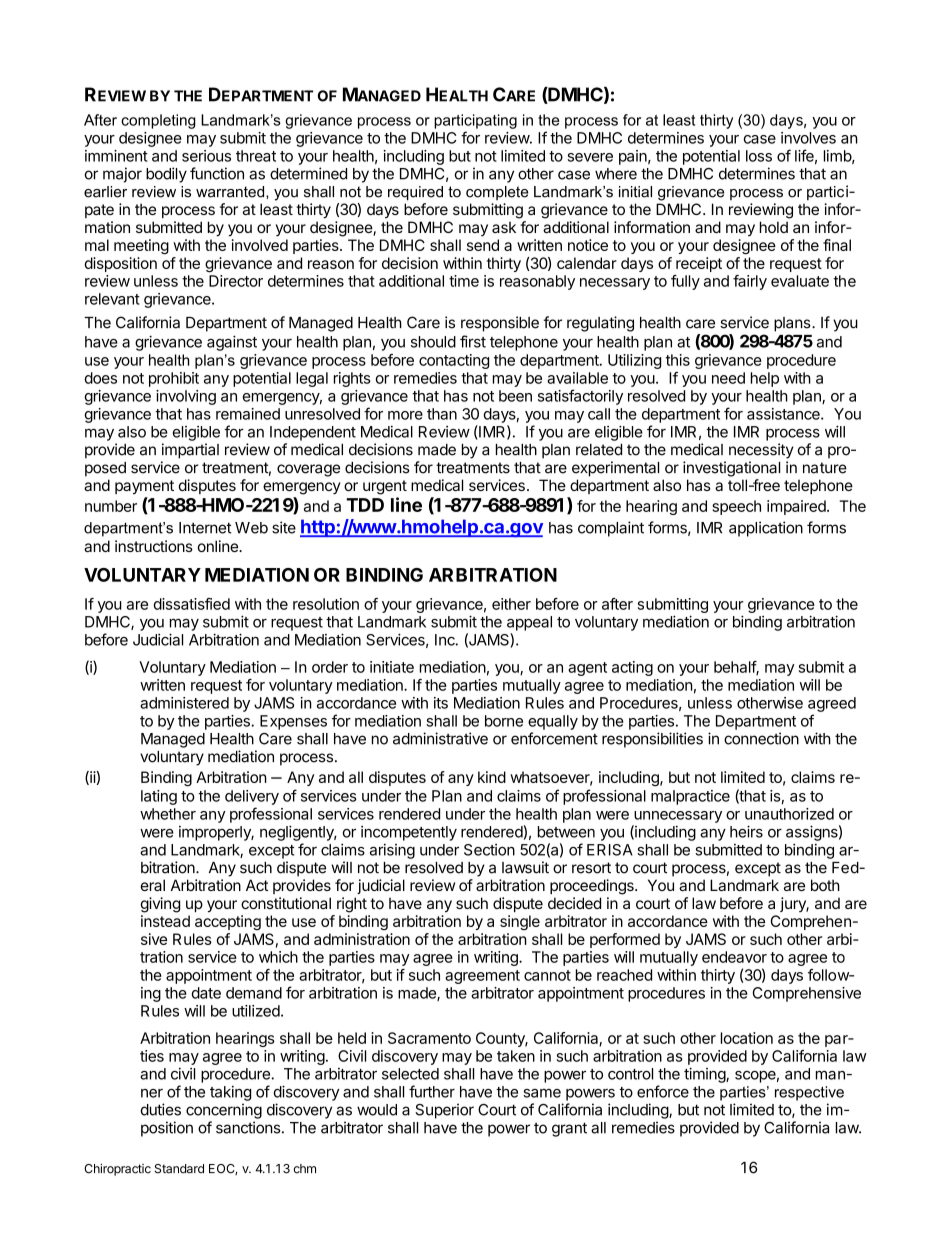 The height and width of the page is (1233, 952). I want to click on loss, so click(759, 156).
